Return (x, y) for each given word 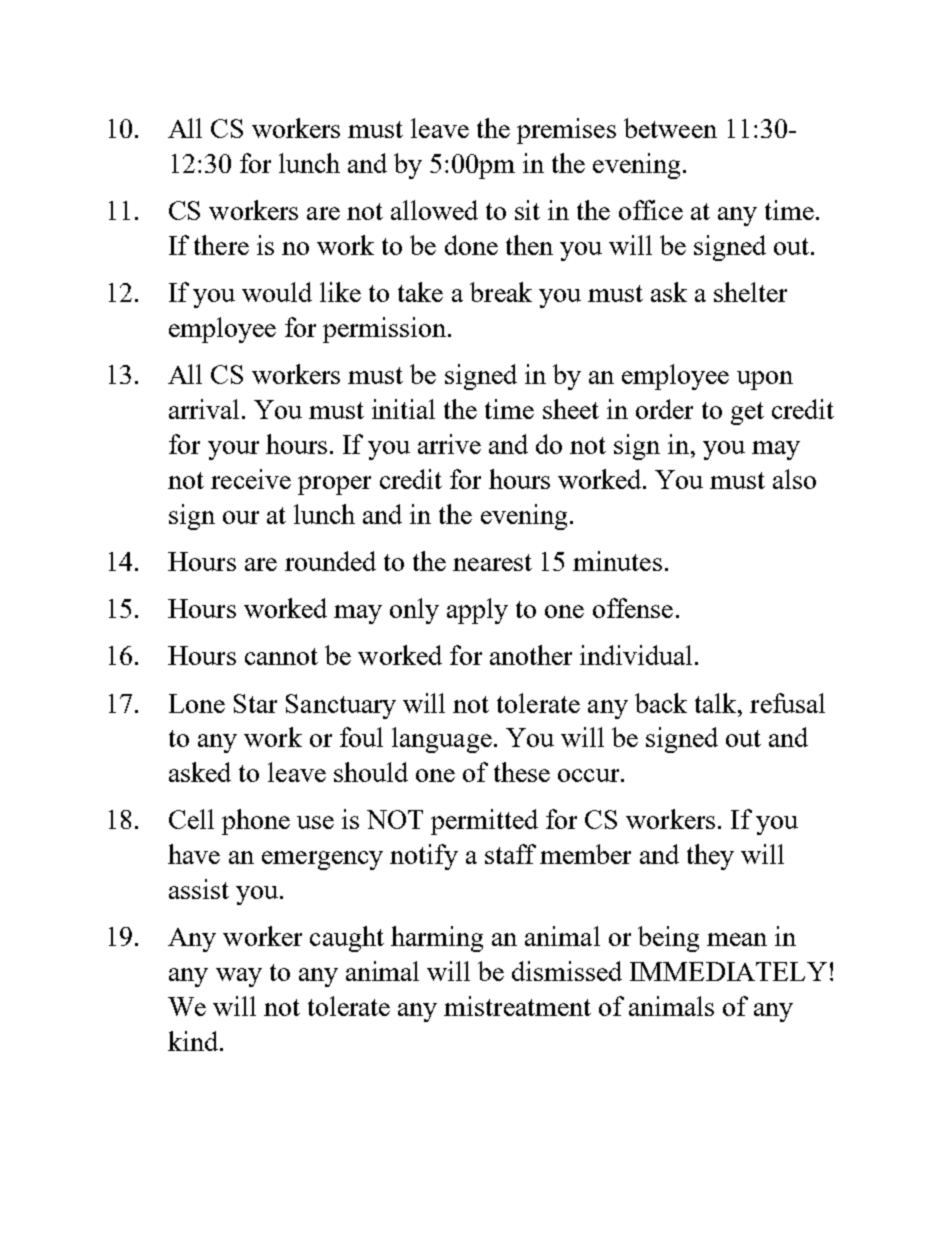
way (239, 977)
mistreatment (517, 1006)
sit (527, 210)
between (670, 128)
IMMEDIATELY (728, 971)
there (221, 245)
